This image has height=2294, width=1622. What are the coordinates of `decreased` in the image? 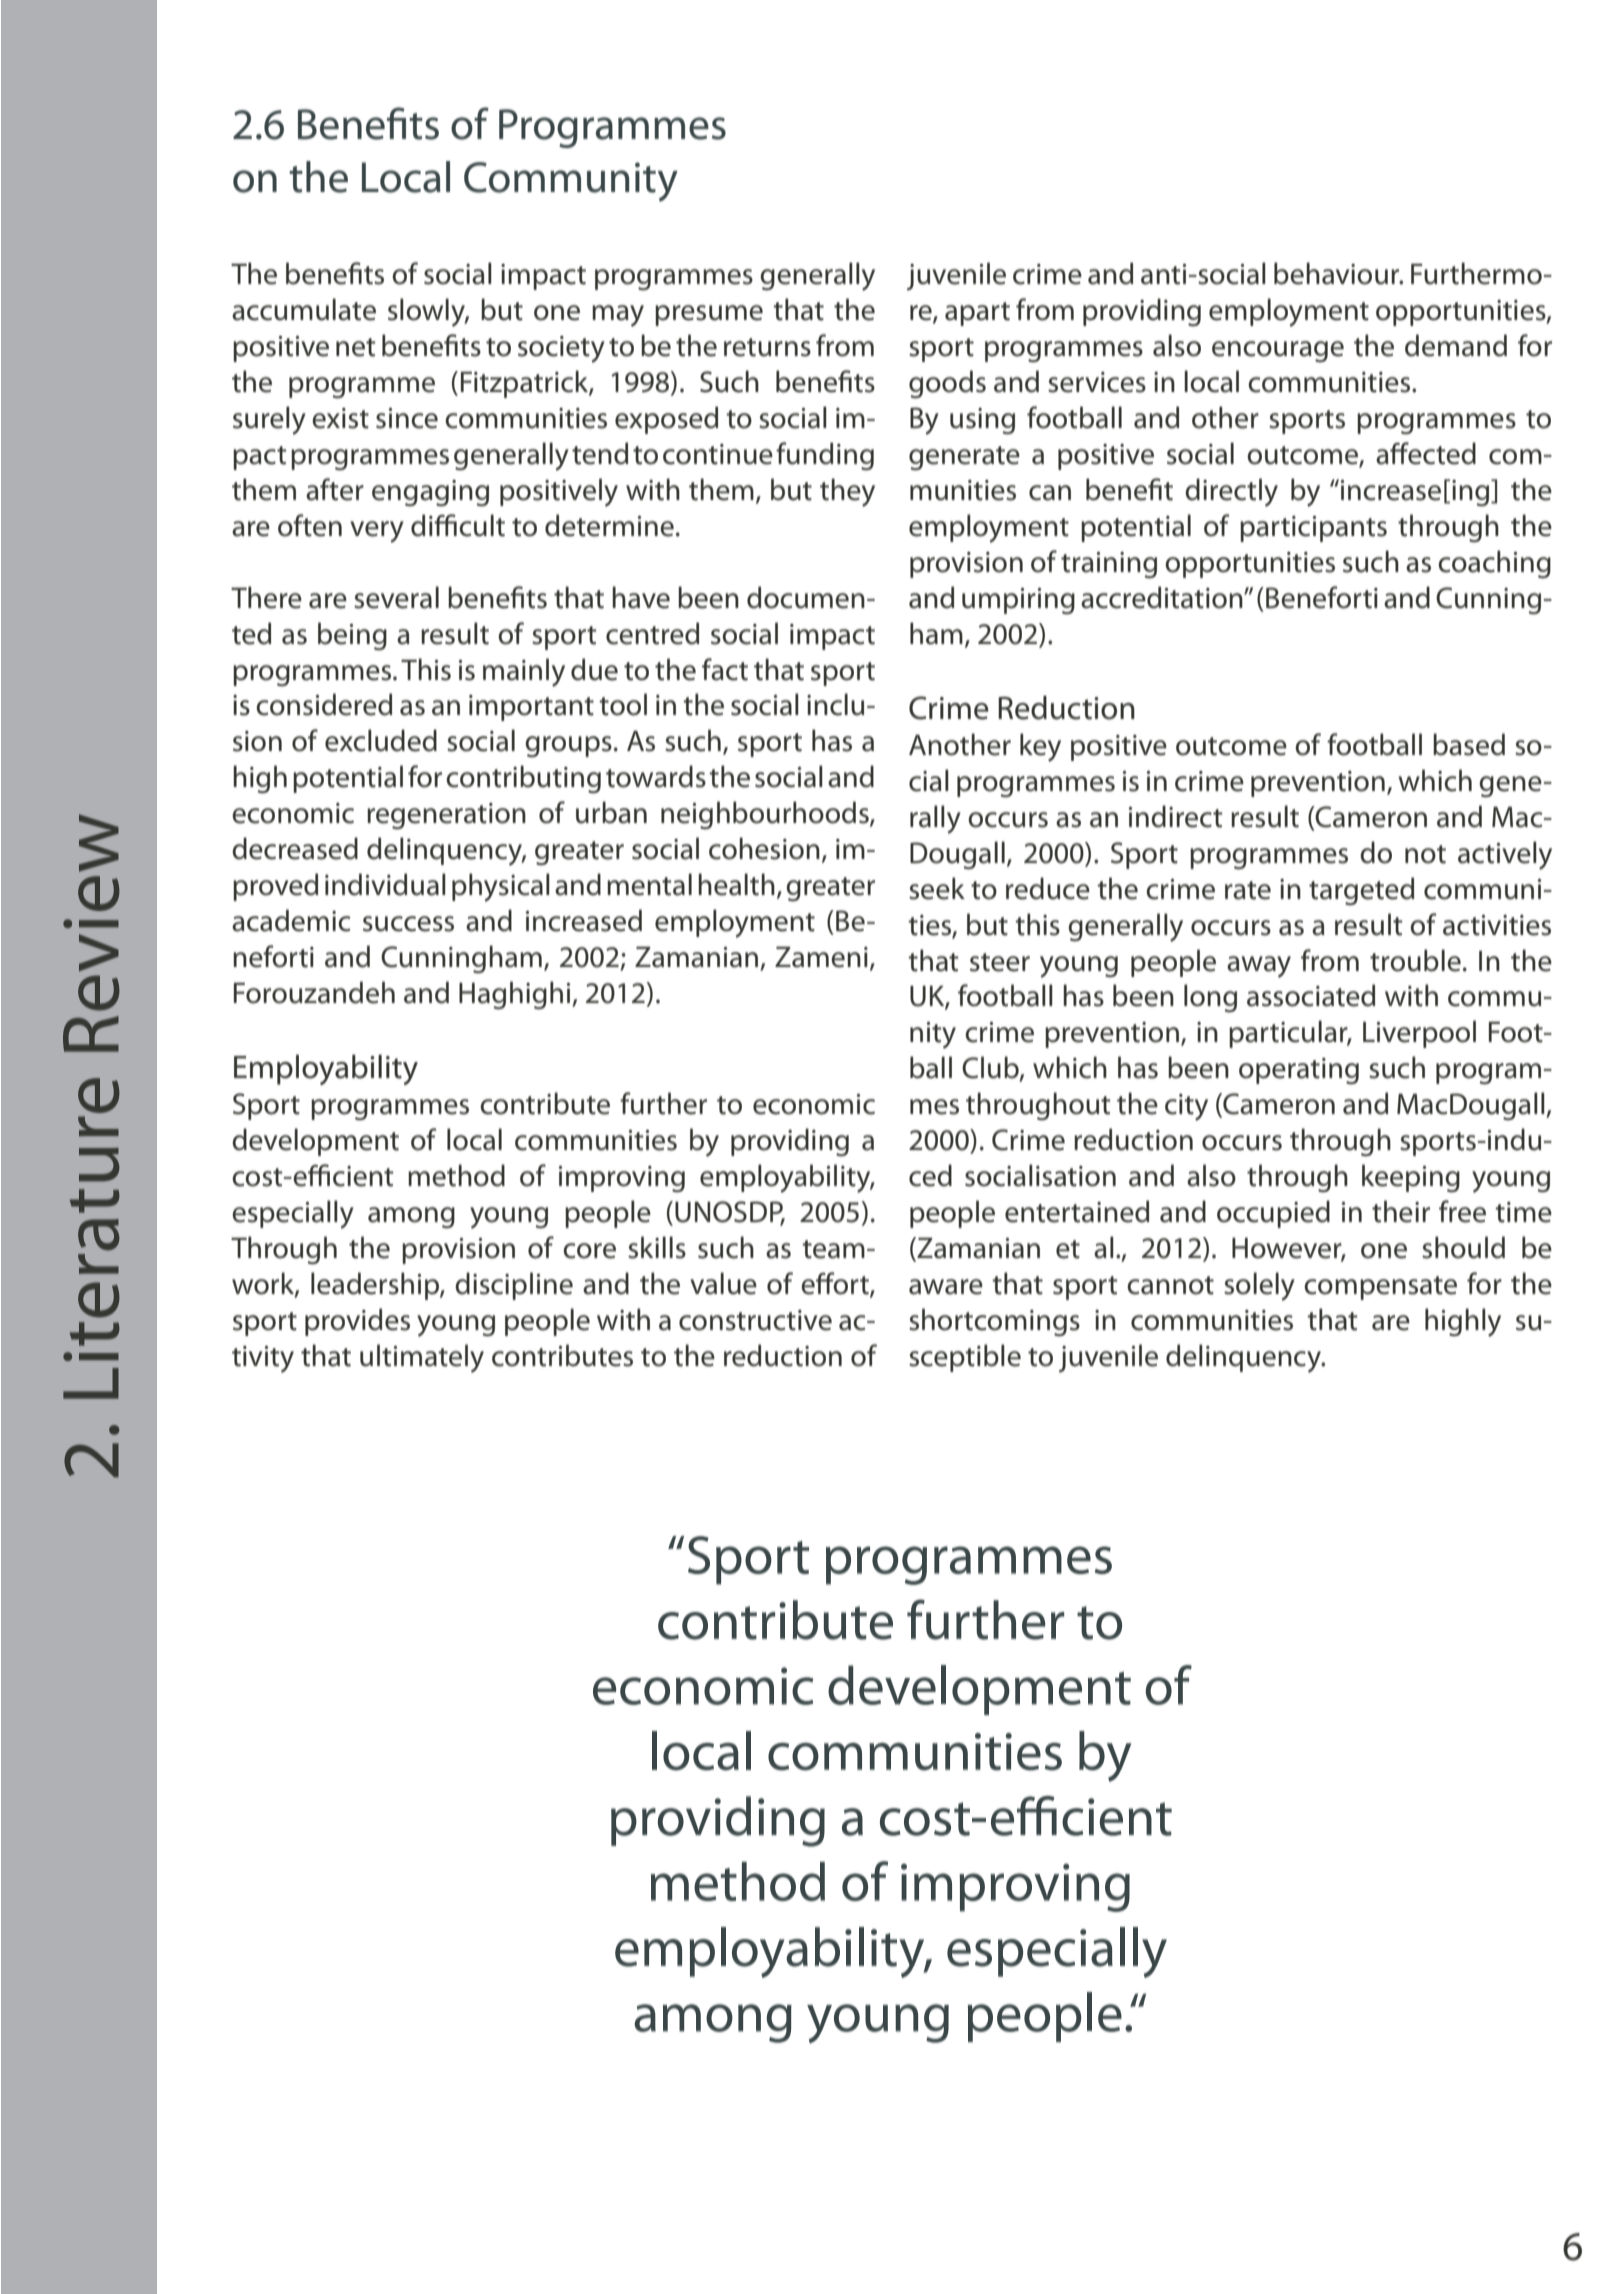 It's located at (295, 848).
